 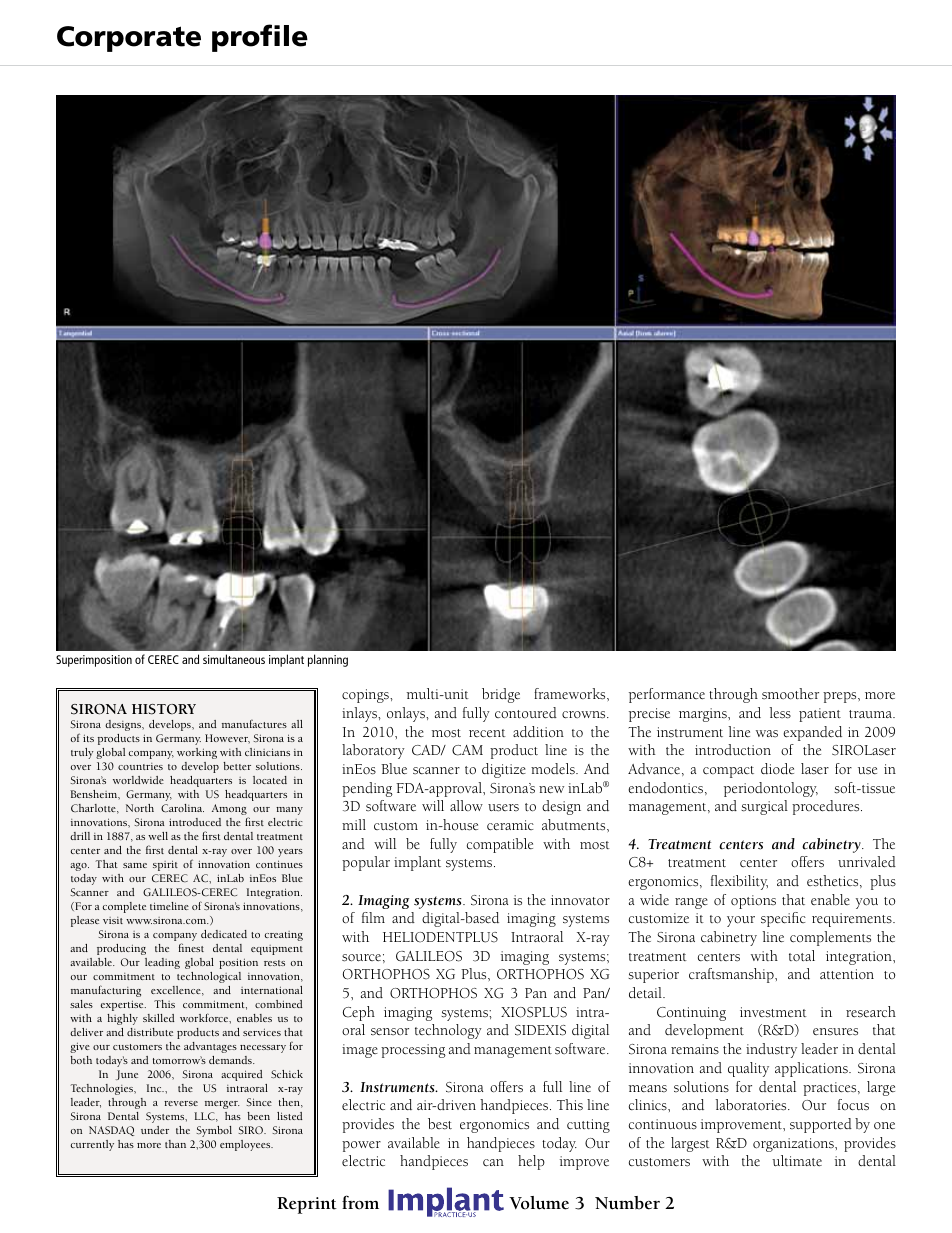 What do you see at coordinates (234, 659) in the page?
I see `simultaneous` at bounding box center [234, 659].
